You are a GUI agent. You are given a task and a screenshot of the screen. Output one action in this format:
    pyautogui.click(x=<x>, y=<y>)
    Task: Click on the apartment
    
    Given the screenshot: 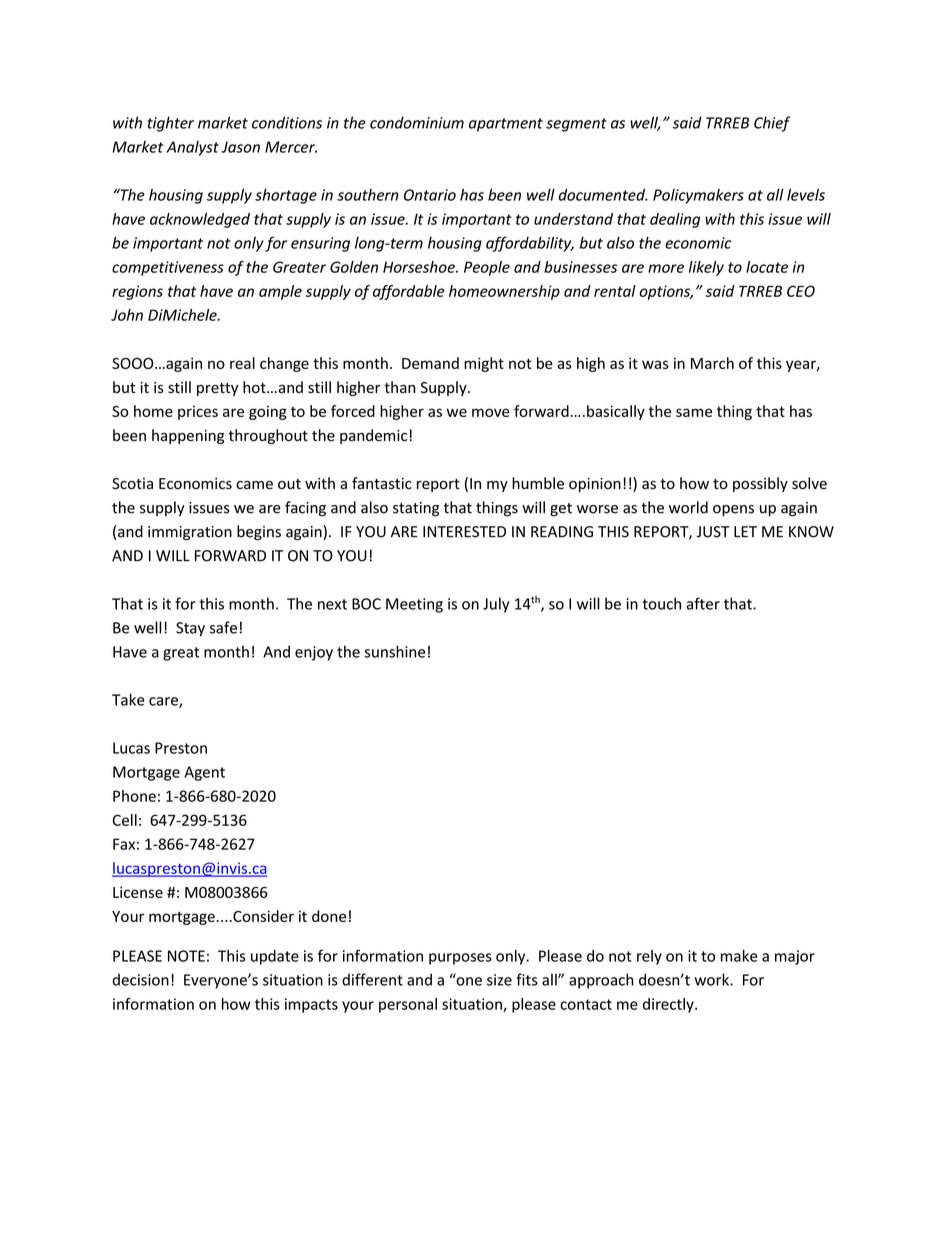 What is the action you would take?
    pyautogui.click(x=506, y=125)
